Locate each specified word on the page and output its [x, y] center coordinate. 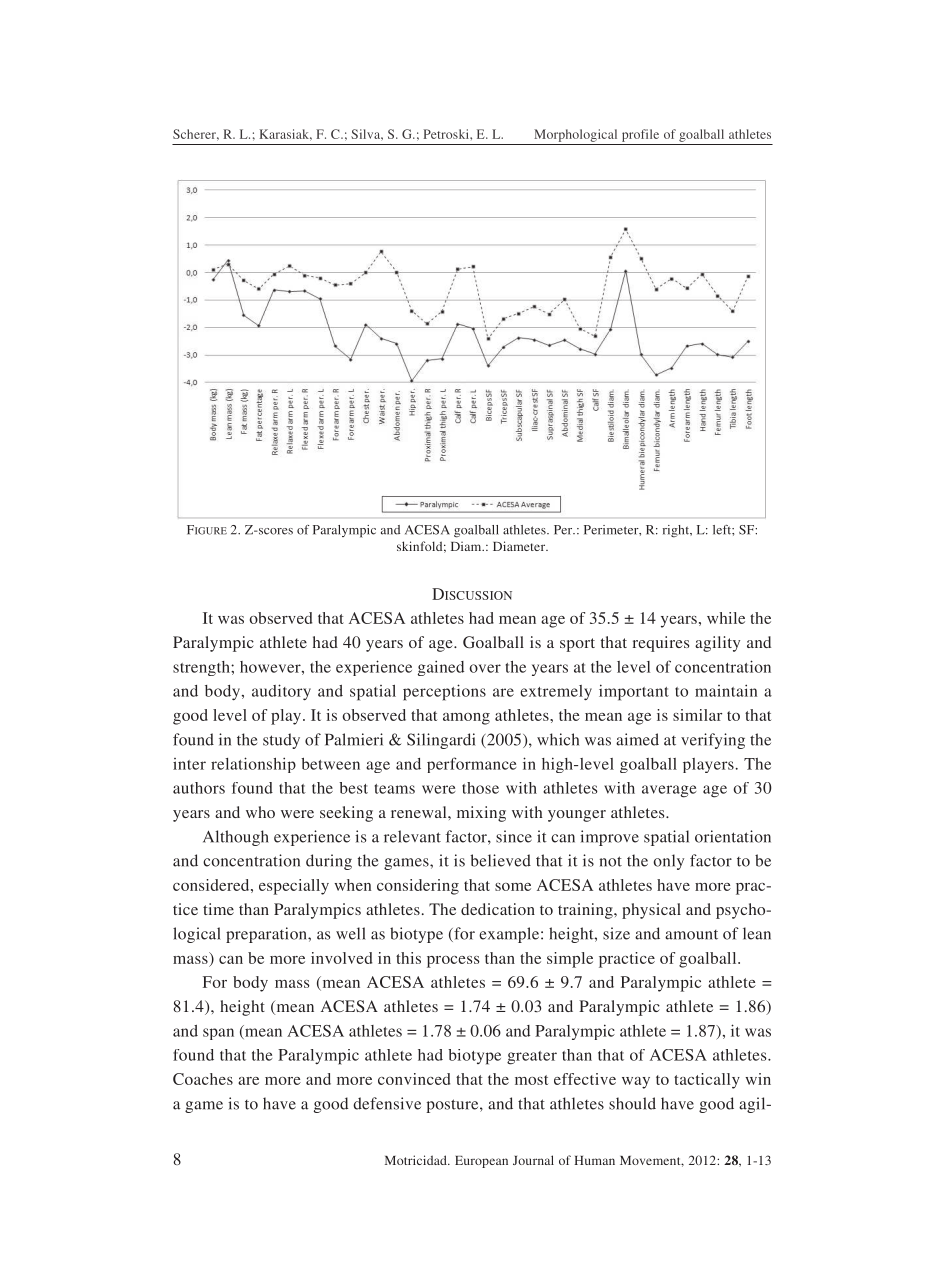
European [481, 1162]
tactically [707, 1081]
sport [577, 645]
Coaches [203, 1079]
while [726, 618]
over [485, 668]
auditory [281, 692]
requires [661, 644]
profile [640, 135]
